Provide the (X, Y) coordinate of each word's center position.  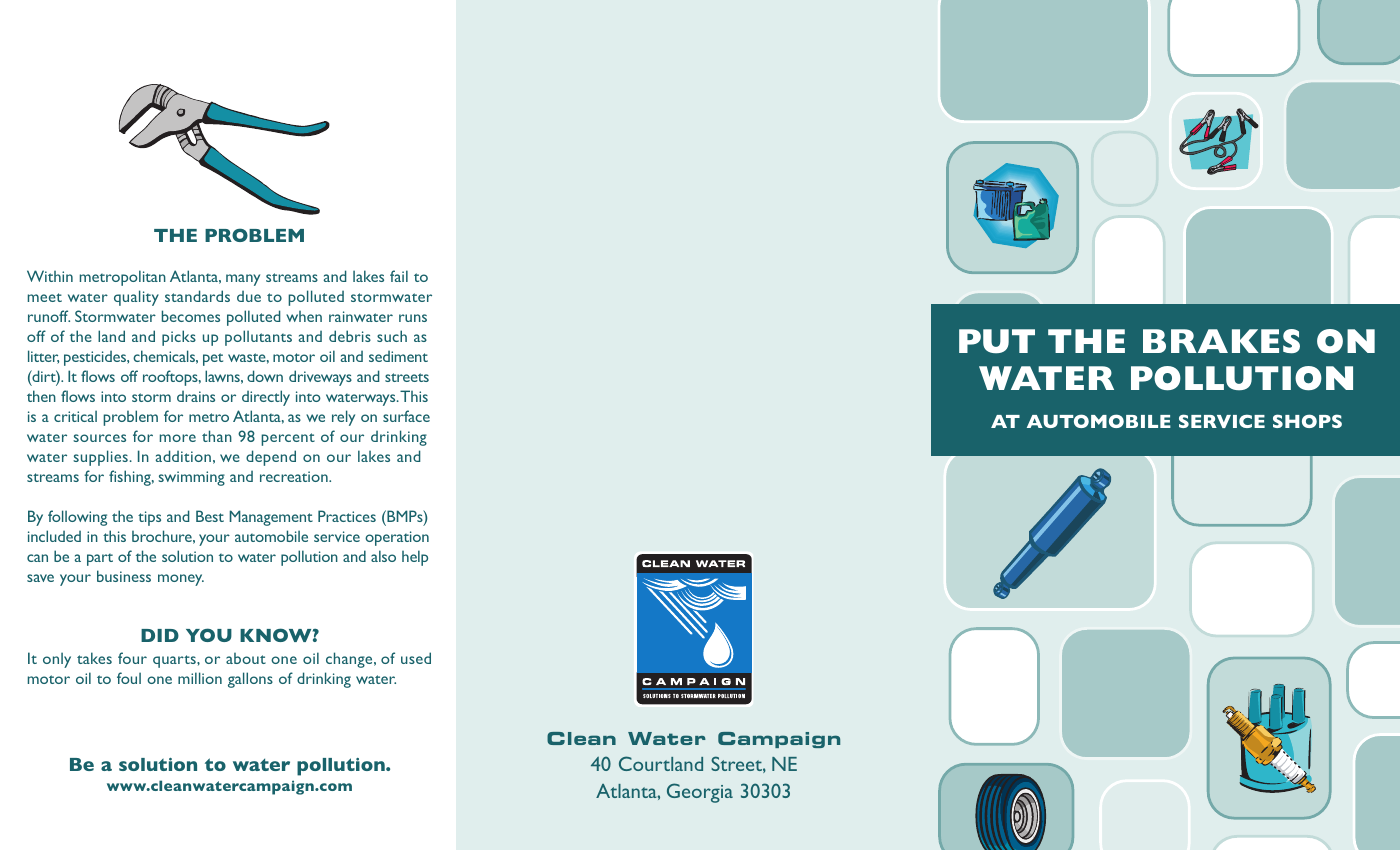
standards (197, 296)
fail (399, 276)
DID (160, 635)
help (415, 558)
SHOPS (1307, 421)
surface (406, 416)
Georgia (700, 793)
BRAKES (1221, 341)
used (416, 658)
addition (183, 456)
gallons (250, 680)
